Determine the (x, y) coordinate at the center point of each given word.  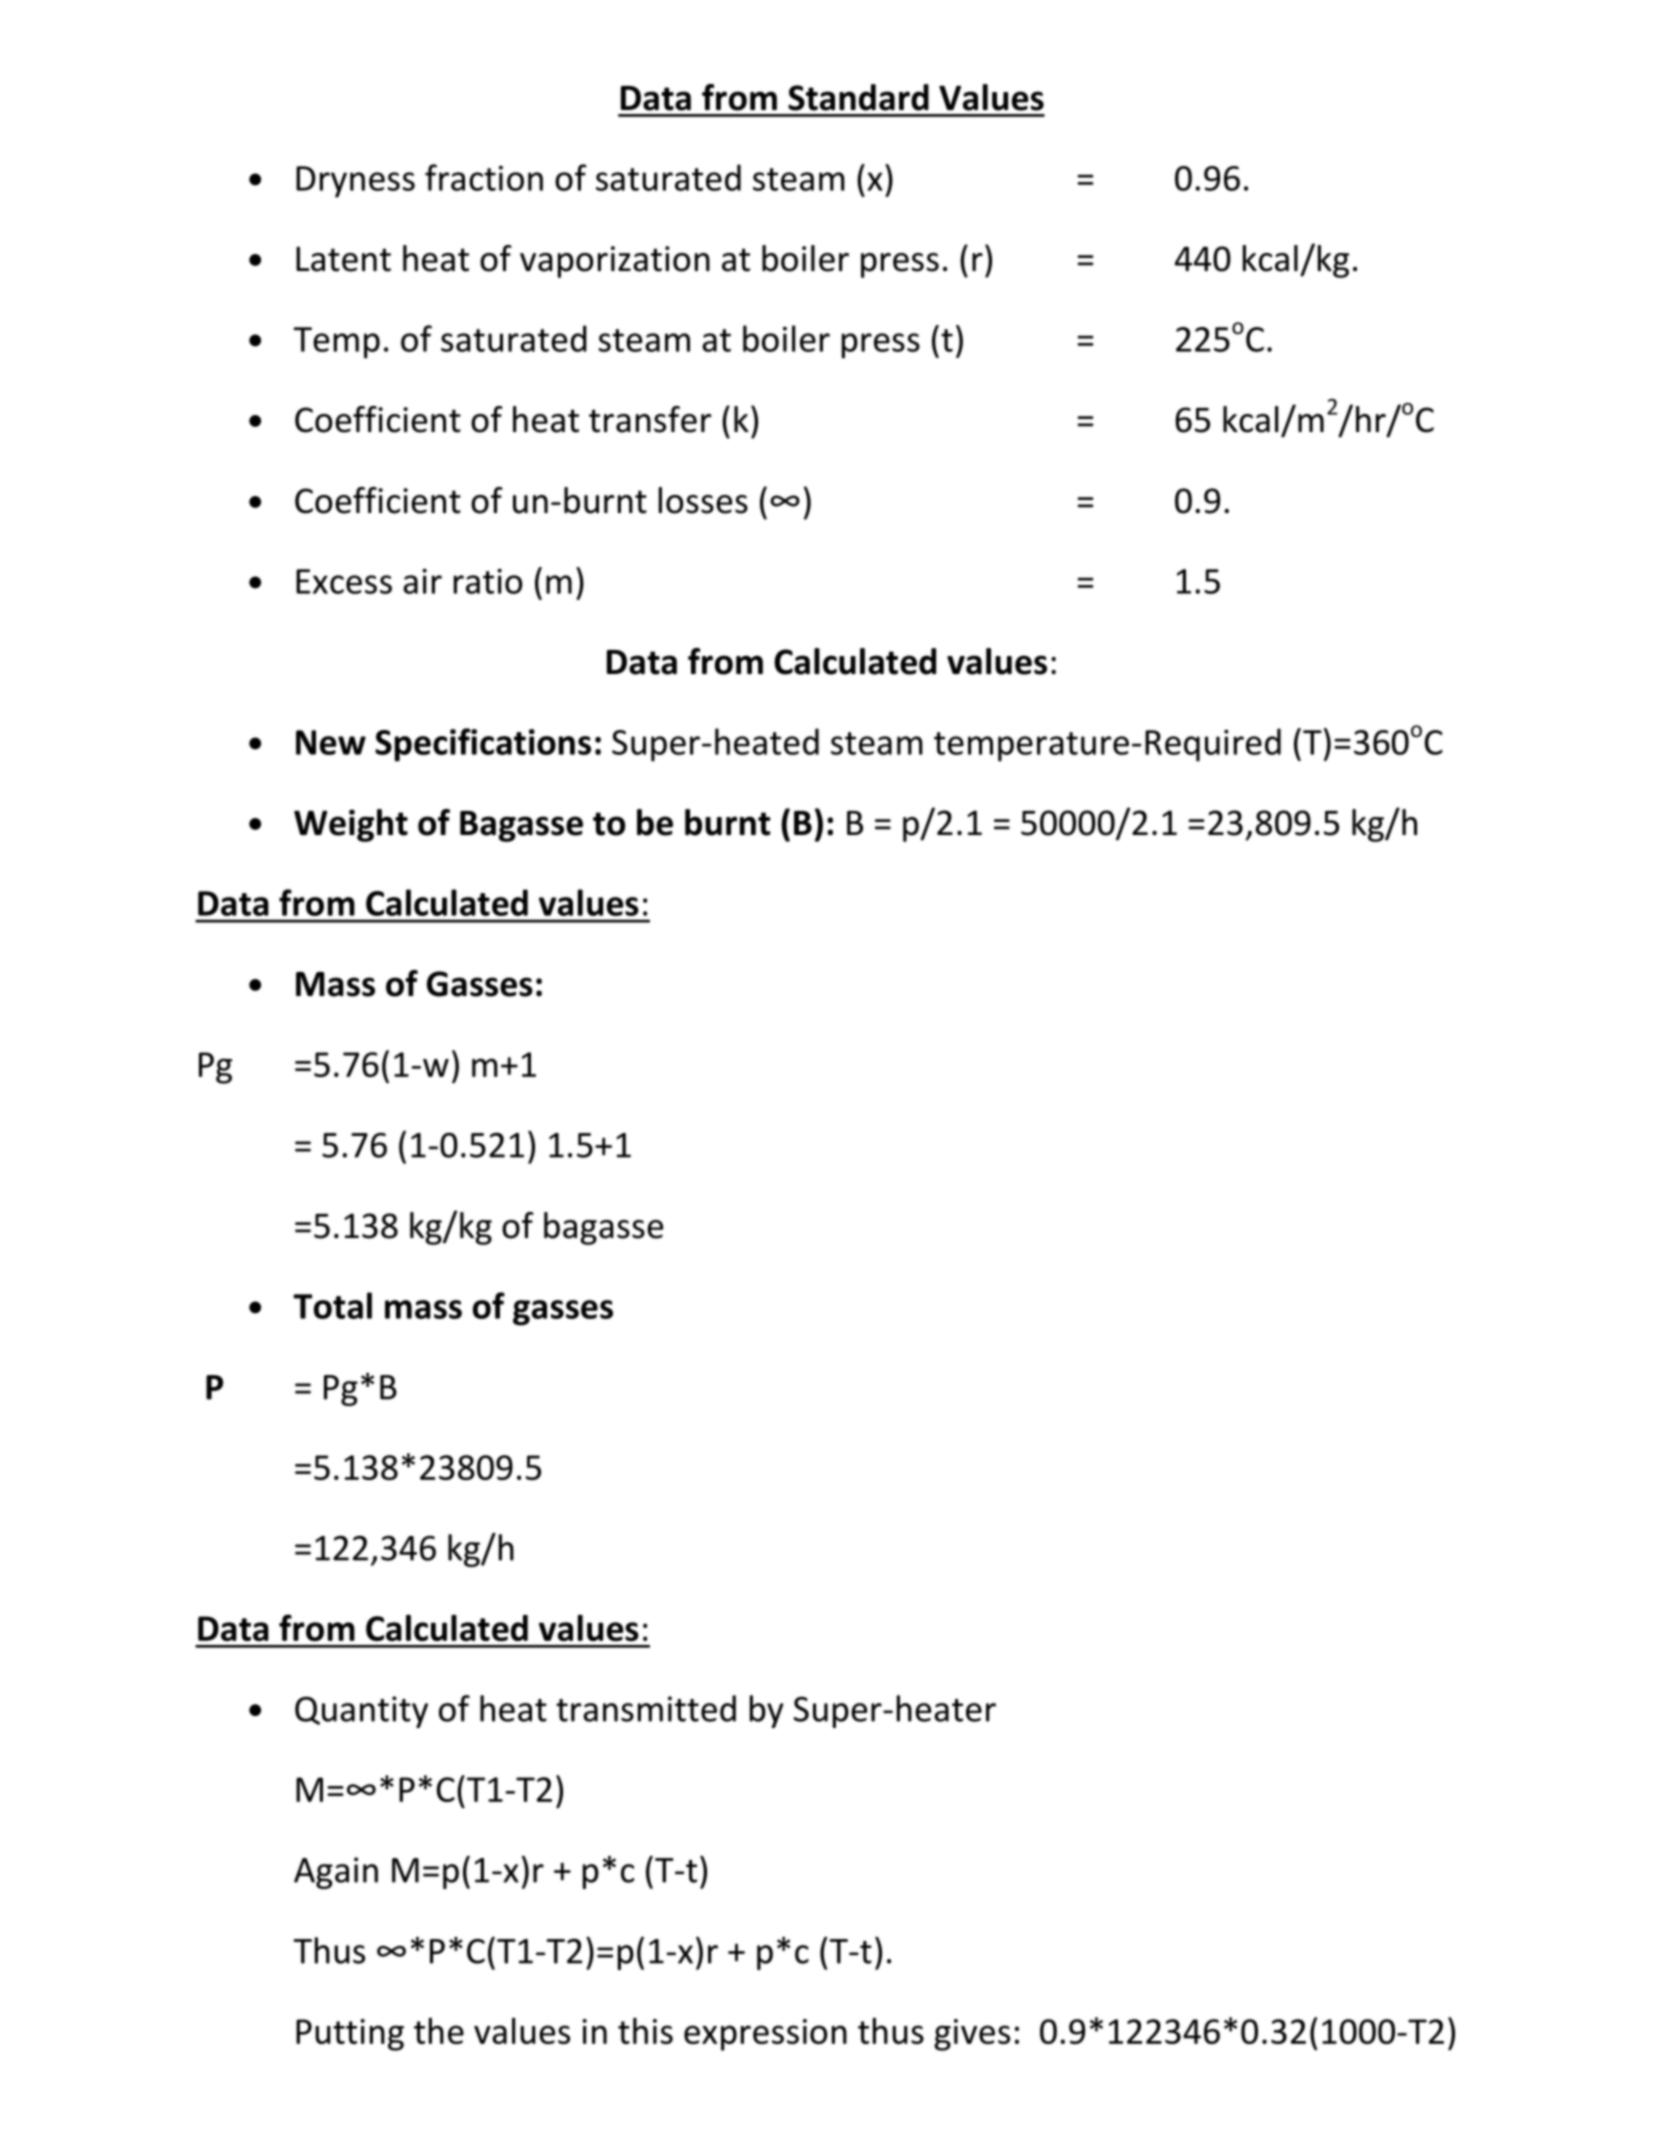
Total (332, 1305)
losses (703, 500)
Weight (351, 825)
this (645, 2031)
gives (972, 2035)
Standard (858, 97)
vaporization (615, 262)
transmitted (646, 1708)
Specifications (483, 745)
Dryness (355, 182)
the (439, 2031)
